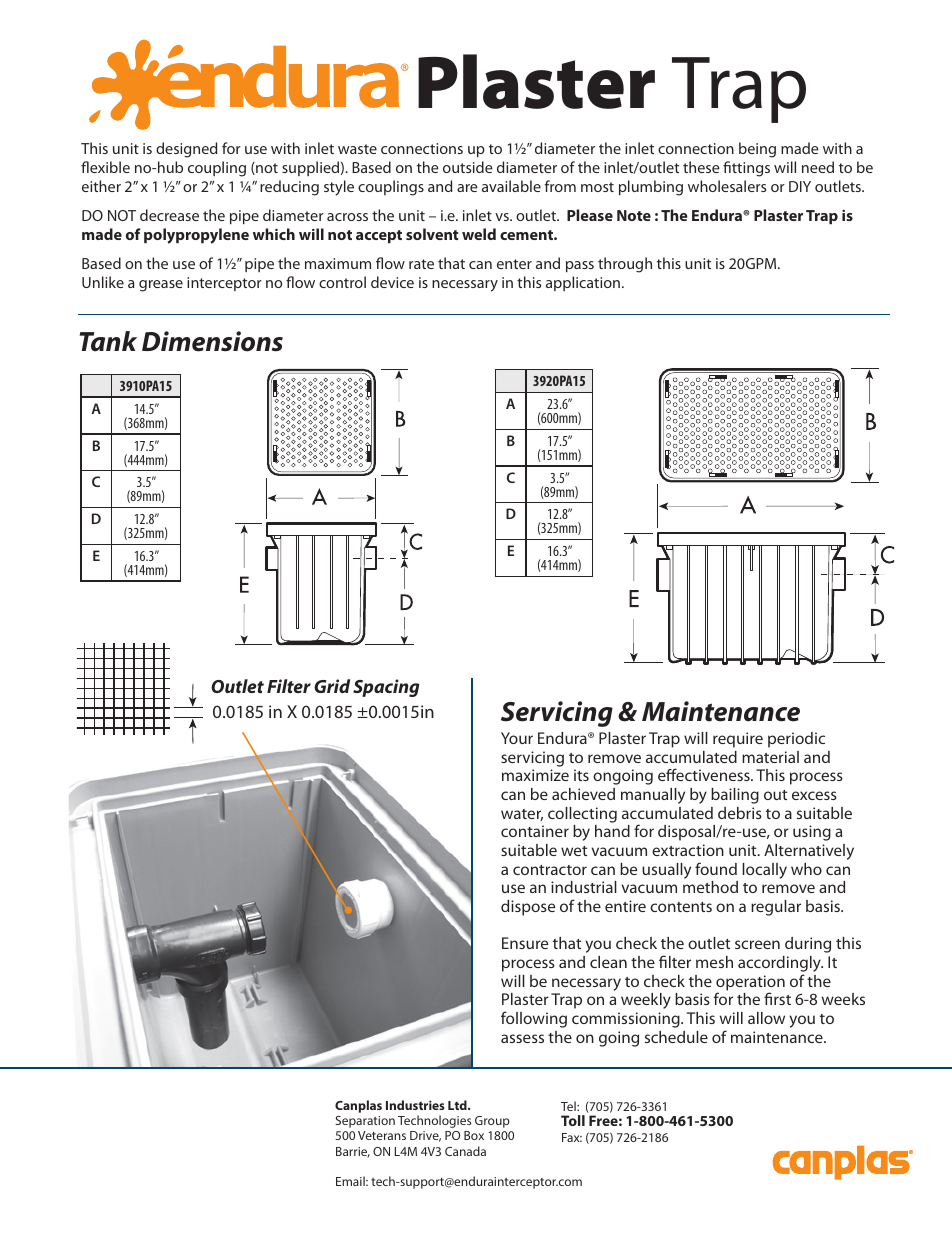 This screenshot has height=1233, width=952. What do you see at coordinates (386, 688) in the screenshot?
I see `Spacing` at bounding box center [386, 688].
